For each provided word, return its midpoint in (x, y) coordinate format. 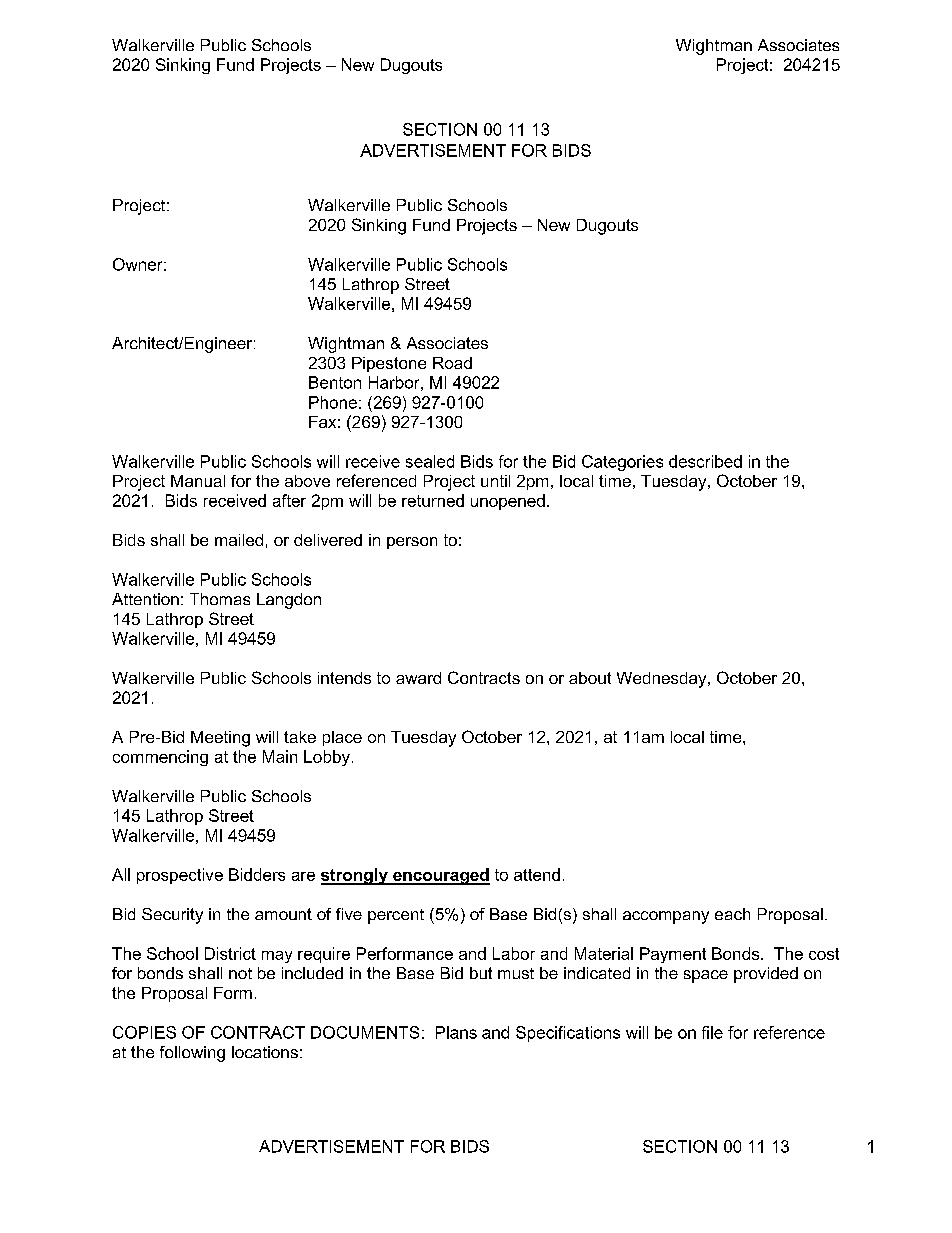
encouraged (440, 876)
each (732, 914)
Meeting (220, 739)
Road (452, 363)
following (192, 1054)
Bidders (257, 874)
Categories (622, 463)
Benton (335, 382)
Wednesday (663, 680)
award (418, 678)
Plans (456, 1032)
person (412, 543)
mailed (239, 540)
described (705, 461)
